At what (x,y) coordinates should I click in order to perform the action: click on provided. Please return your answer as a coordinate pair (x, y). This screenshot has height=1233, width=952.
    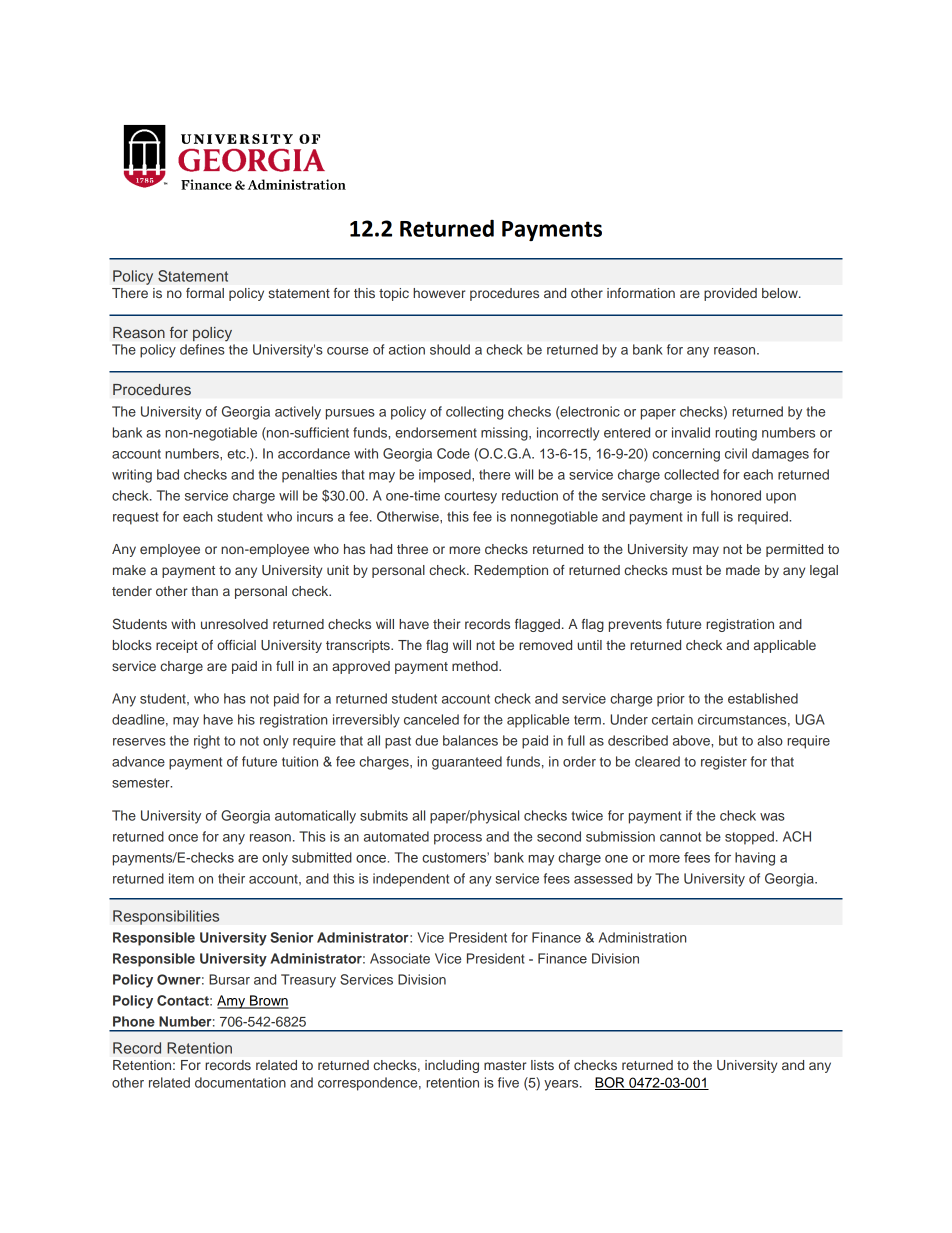
    Looking at the image, I should click on (730, 294).
